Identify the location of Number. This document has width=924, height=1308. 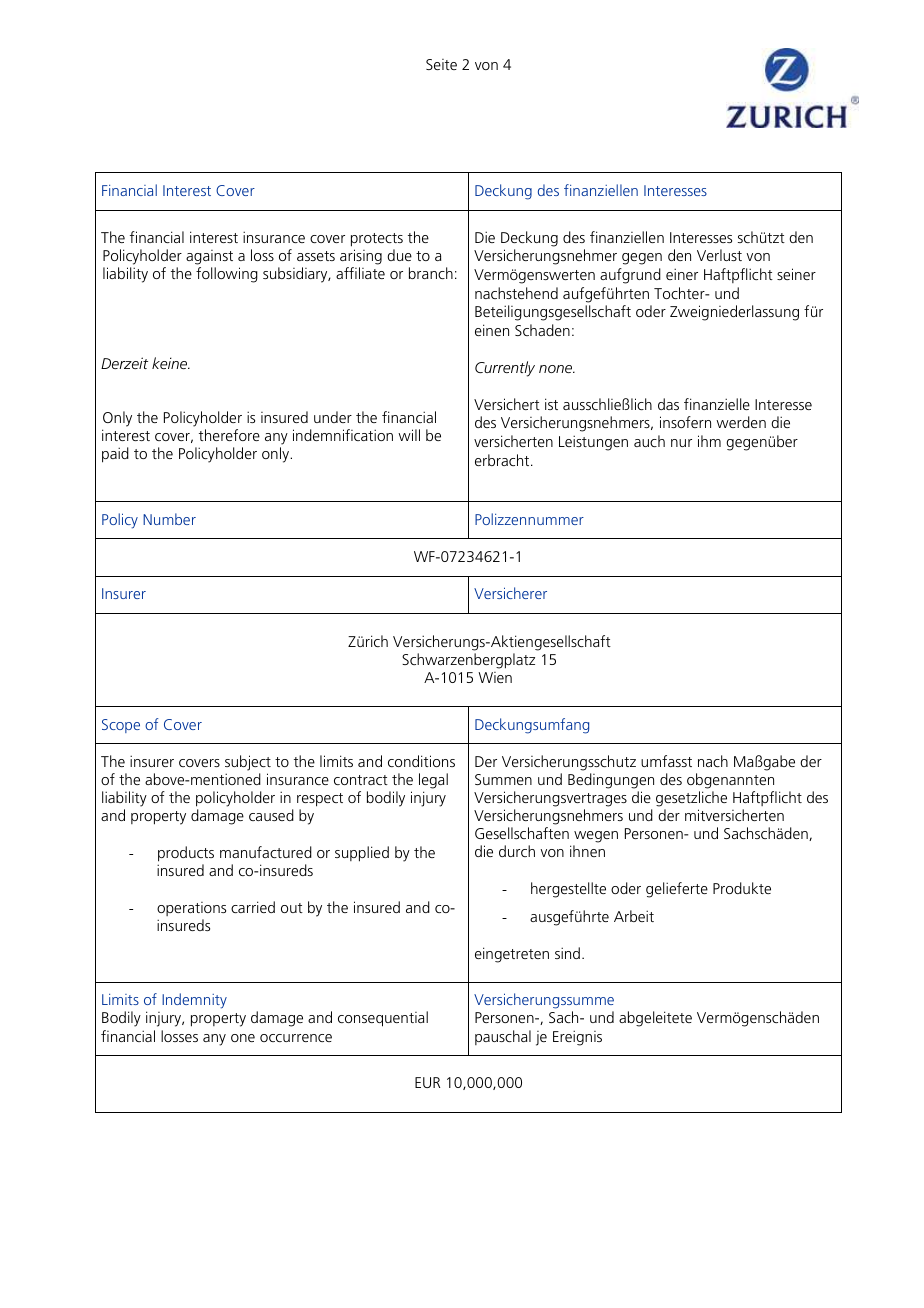
(169, 519).
